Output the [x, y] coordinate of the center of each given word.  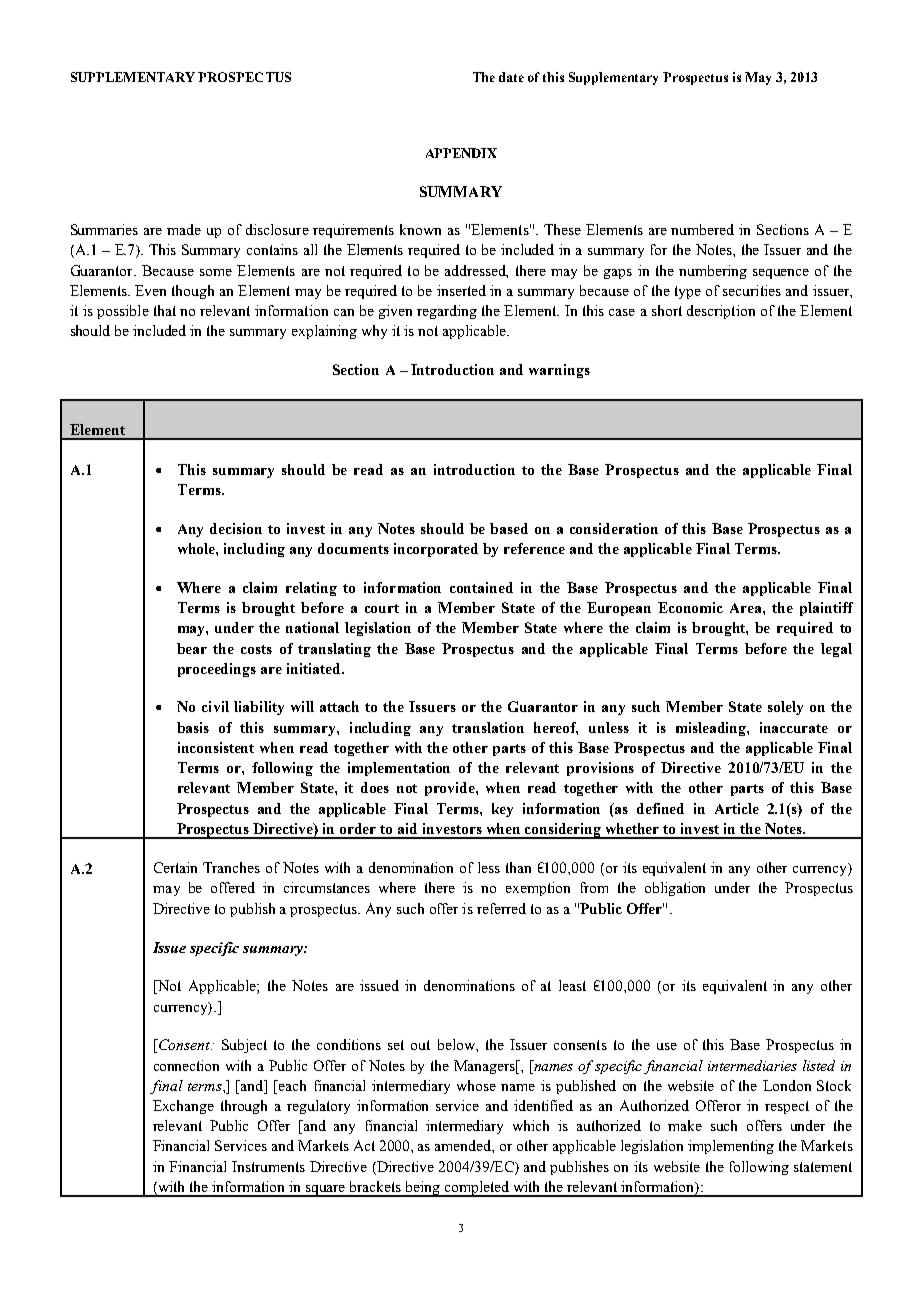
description [721, 312]
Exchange [183, 1107]
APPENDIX [461, 153]
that [165, 310]
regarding [447, 312]
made [184, 229]
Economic [690, 607]
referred [501, 908]
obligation [675, 889]
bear [192, 648]
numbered [702, 229]
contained [481, 587]
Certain [175, 867]
